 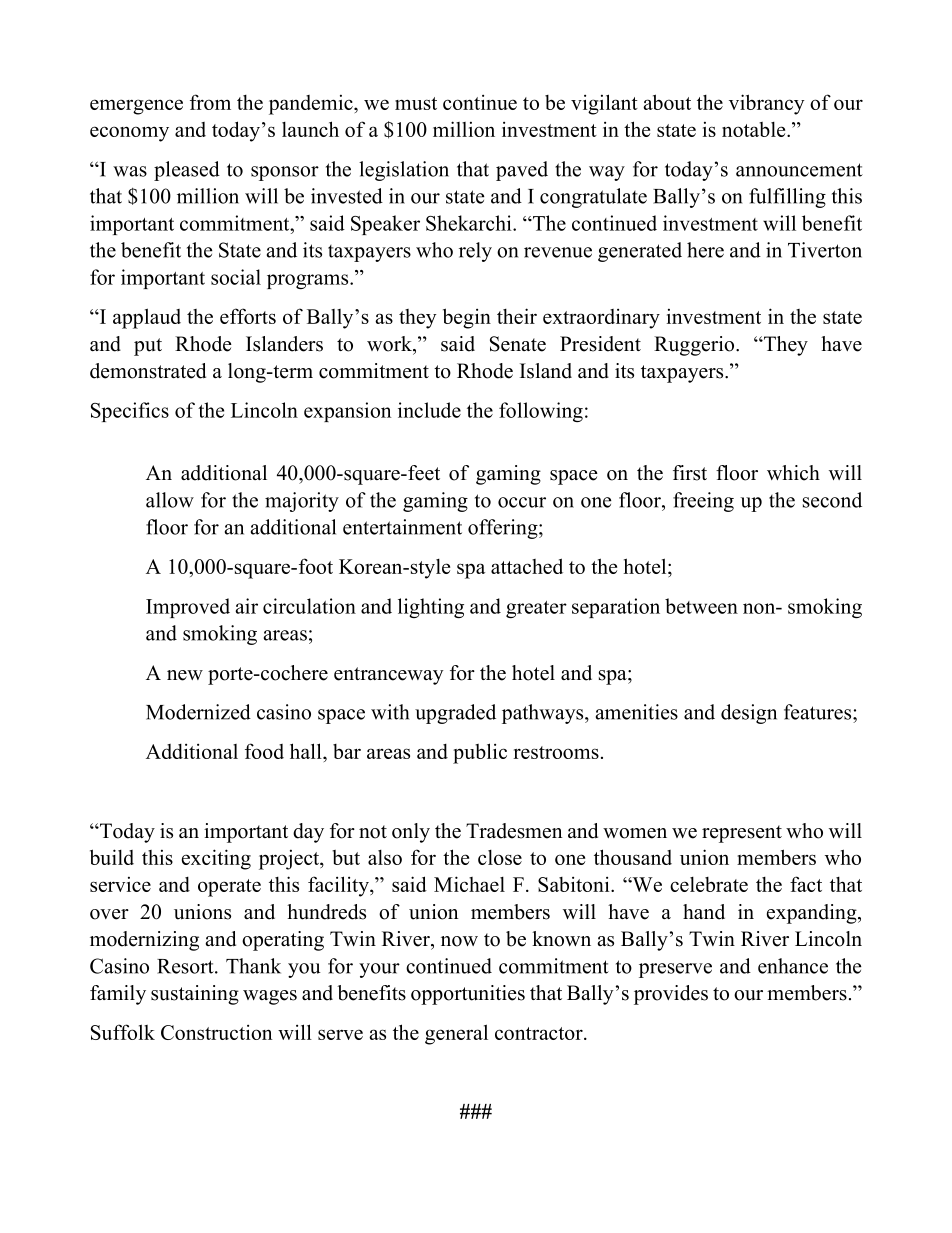 I want to click on must, so click(x=416, y=103).
